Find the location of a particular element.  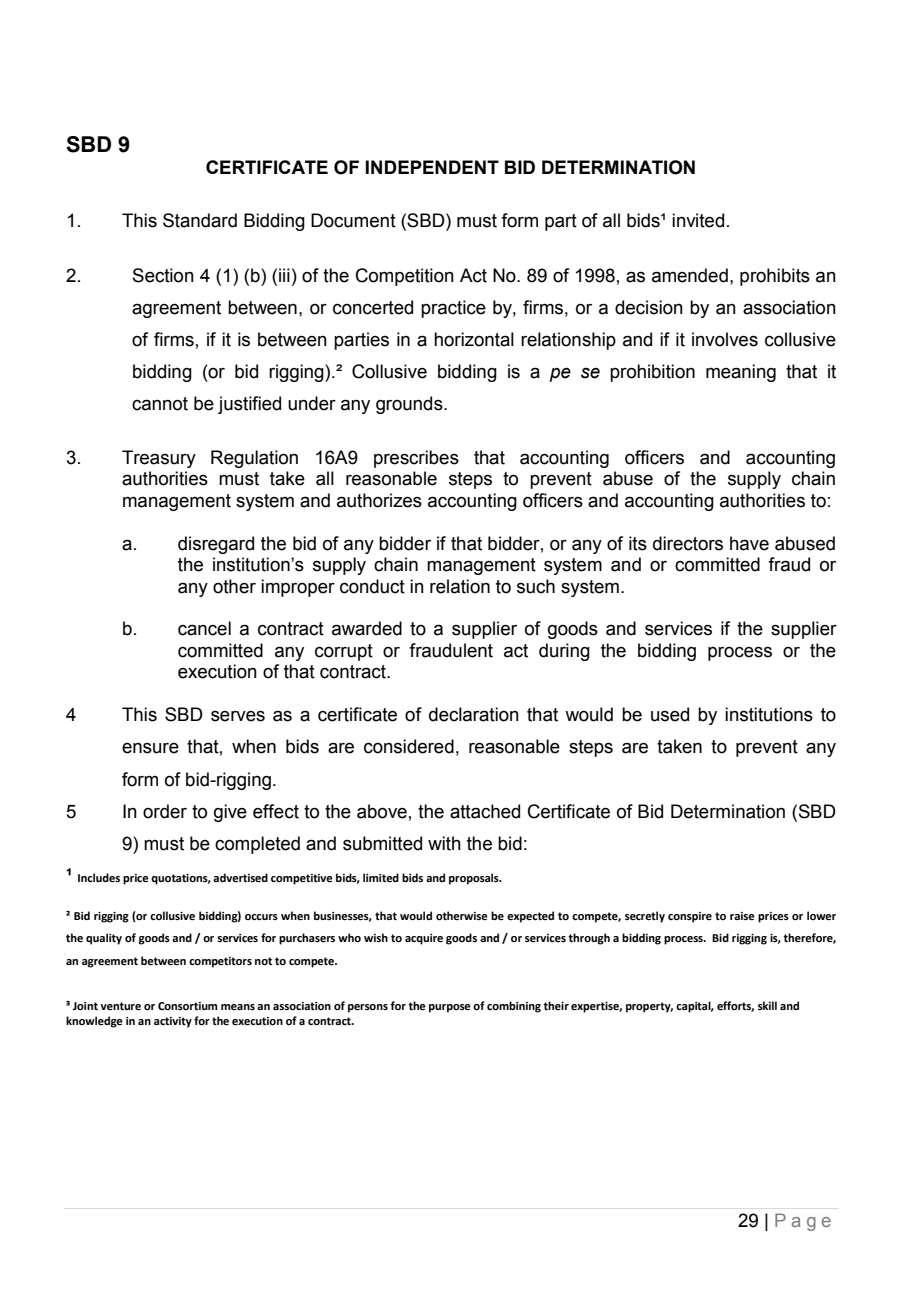

Consortium is located at coordinates (188, 1006).
